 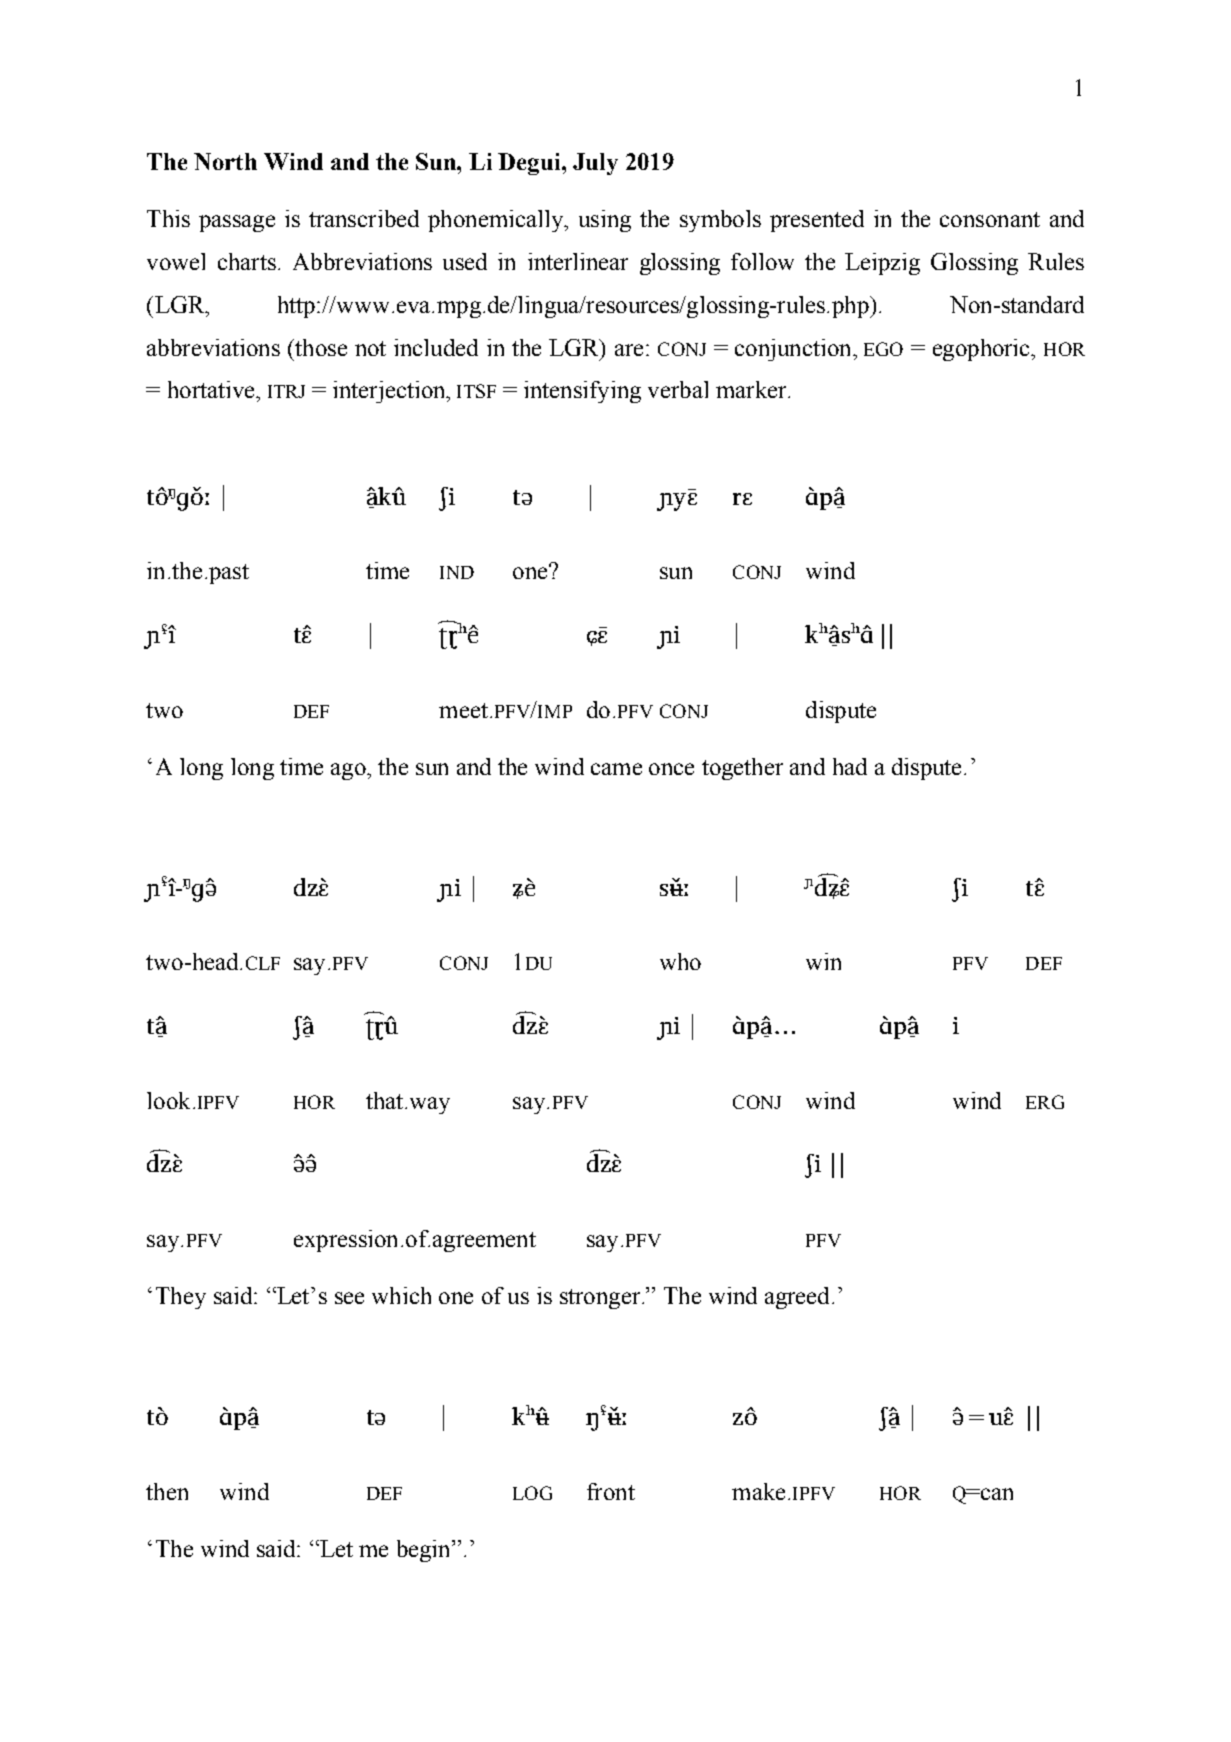 What do you see at coordinates (680, 961) in the page?
I see `who` at bounding box center [680, 961].
